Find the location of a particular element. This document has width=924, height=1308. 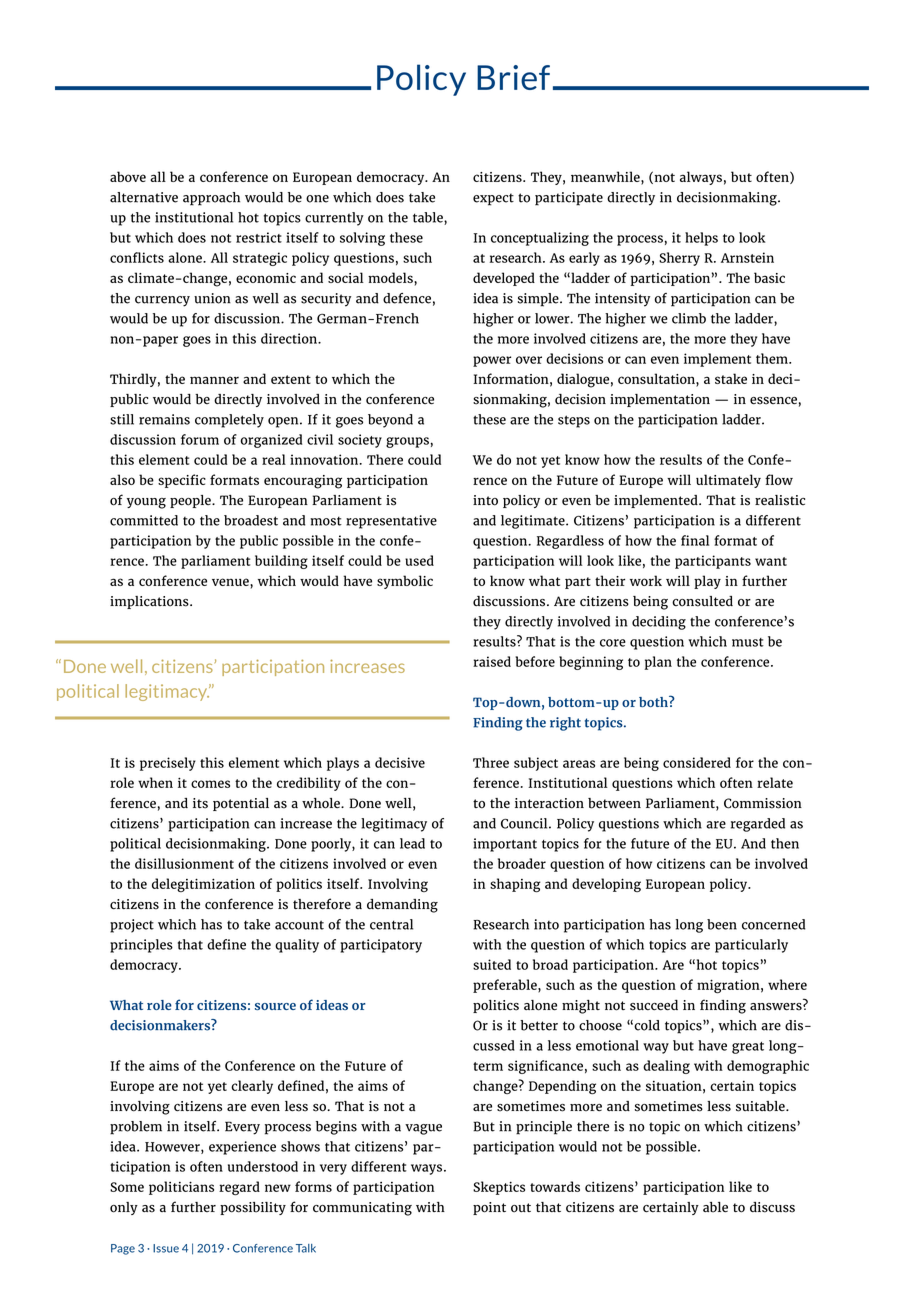

disillusionment is located at coordinates (184, 863).
